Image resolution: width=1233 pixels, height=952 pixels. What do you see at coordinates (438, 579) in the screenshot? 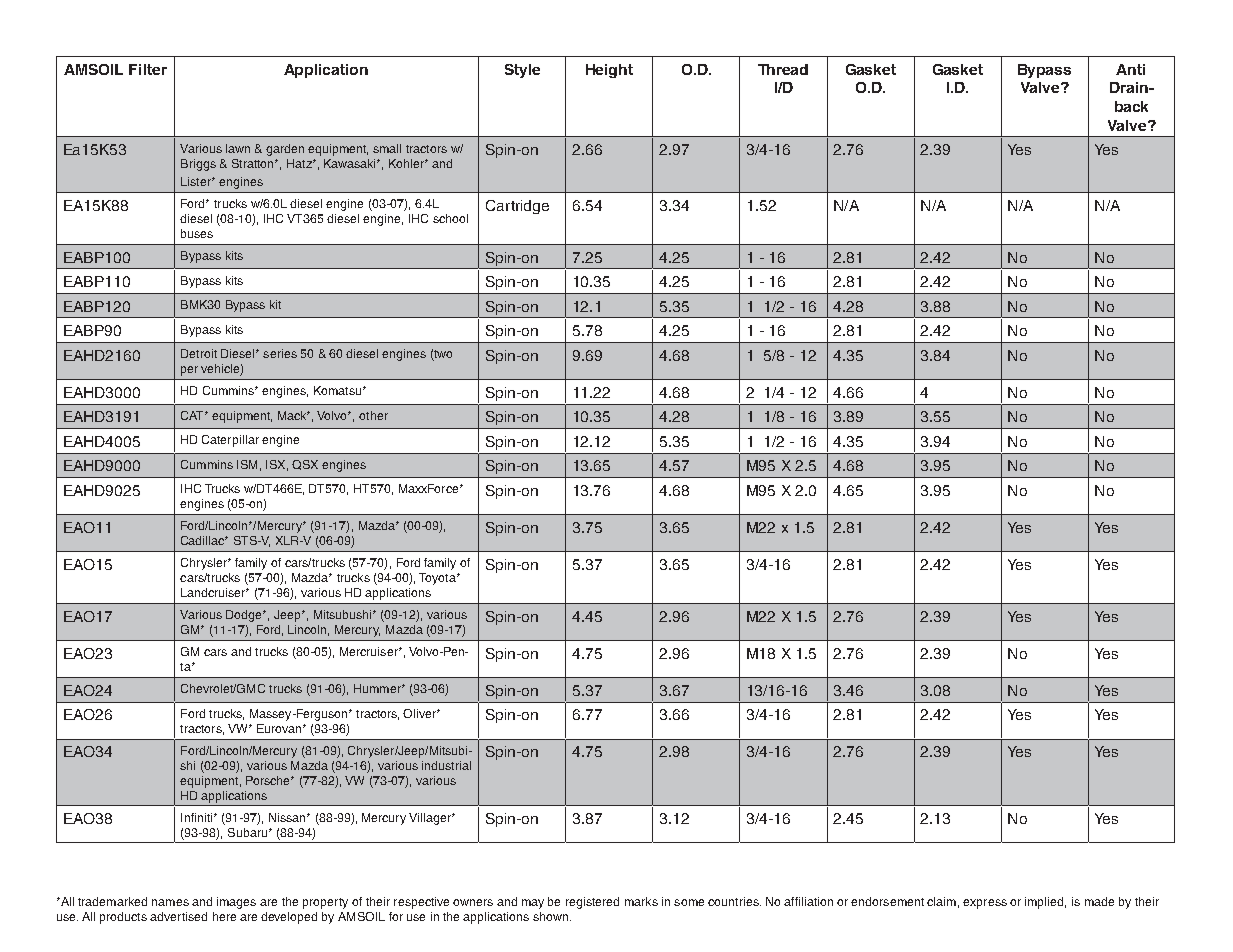
I see `Toyota` at bounding box center [438, 579].
